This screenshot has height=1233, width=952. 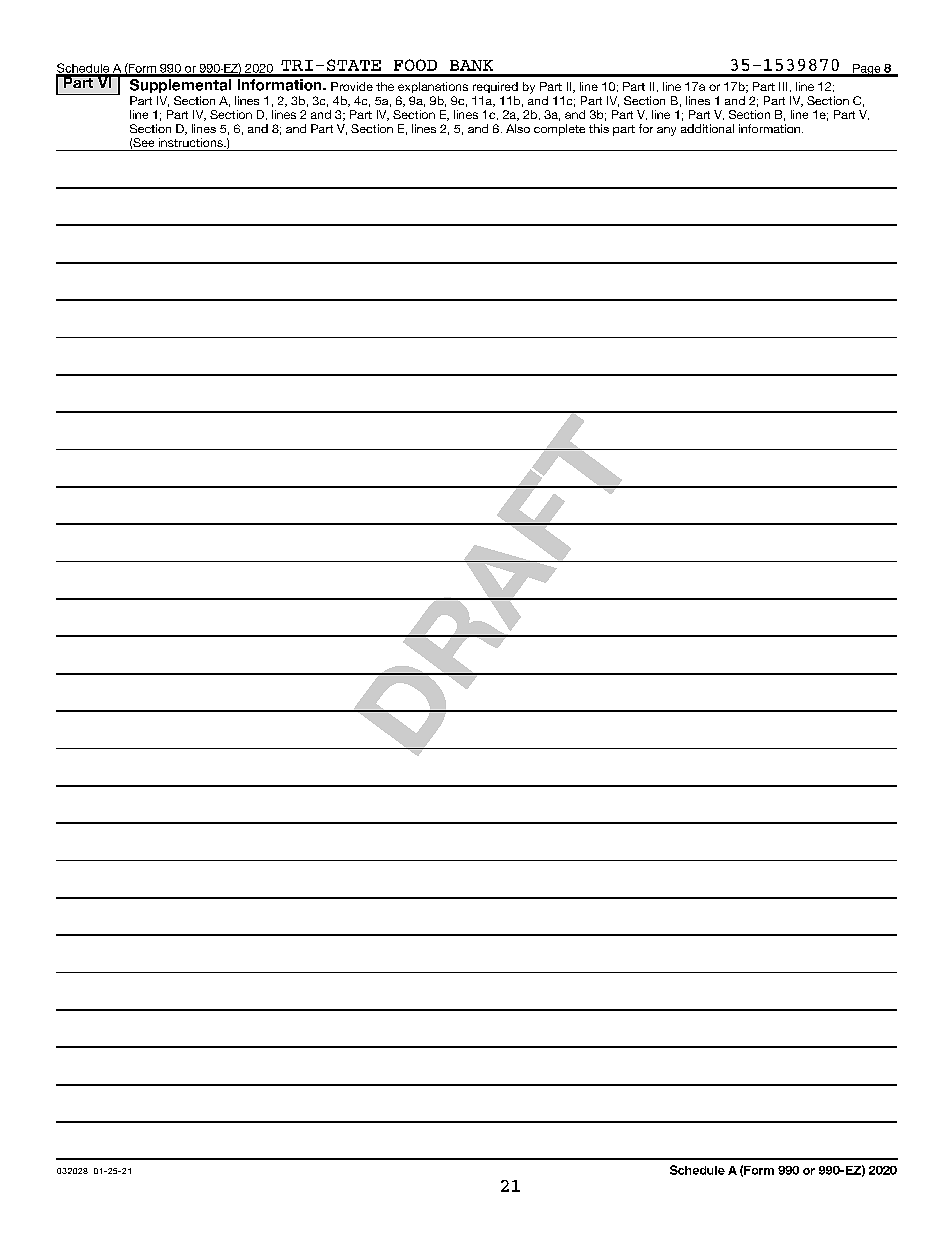 I want to click on any, so click(x=666, y=131).
